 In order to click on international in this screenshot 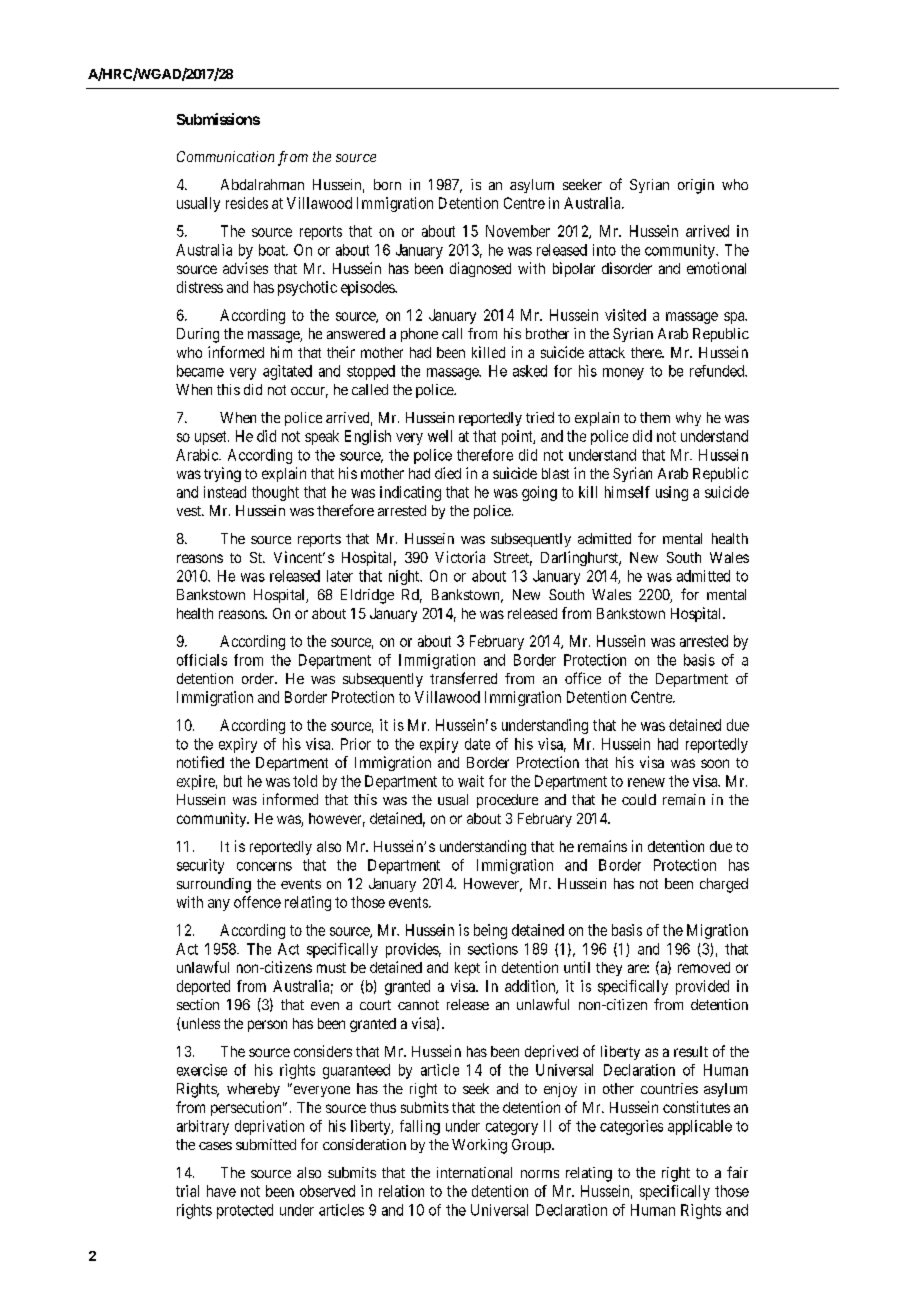, I will do `click(474, 1172)`.
